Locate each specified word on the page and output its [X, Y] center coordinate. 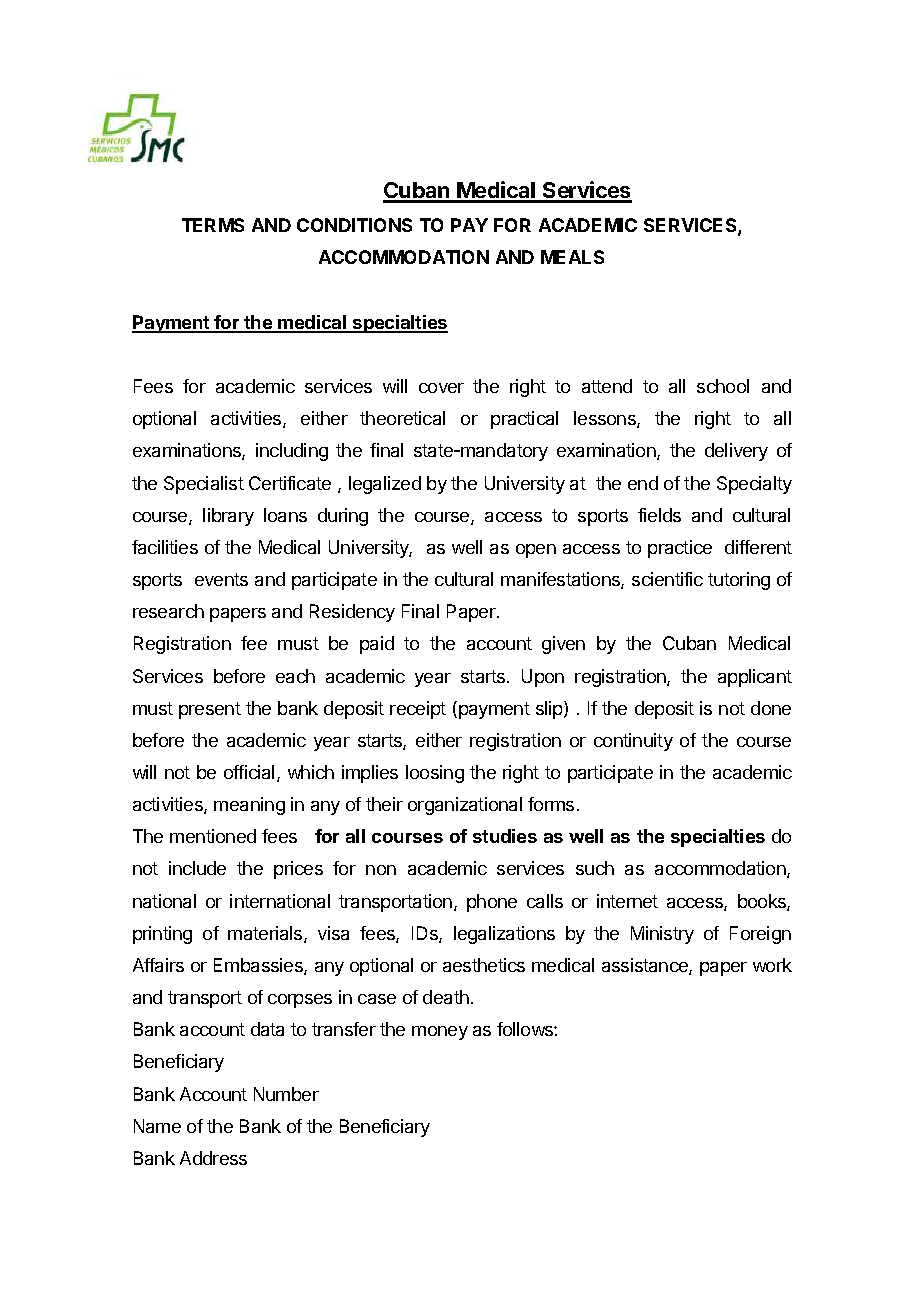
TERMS [213, 225]
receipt [418, 710]
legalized [385, 485]
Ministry [662, 935]
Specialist [204, 485]
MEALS [572, 257]
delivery [736, 452]
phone [492, 903]
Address [213, 1158]
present [210, 710]
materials [266, 934]
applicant [755, 678]
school [723, 386]
